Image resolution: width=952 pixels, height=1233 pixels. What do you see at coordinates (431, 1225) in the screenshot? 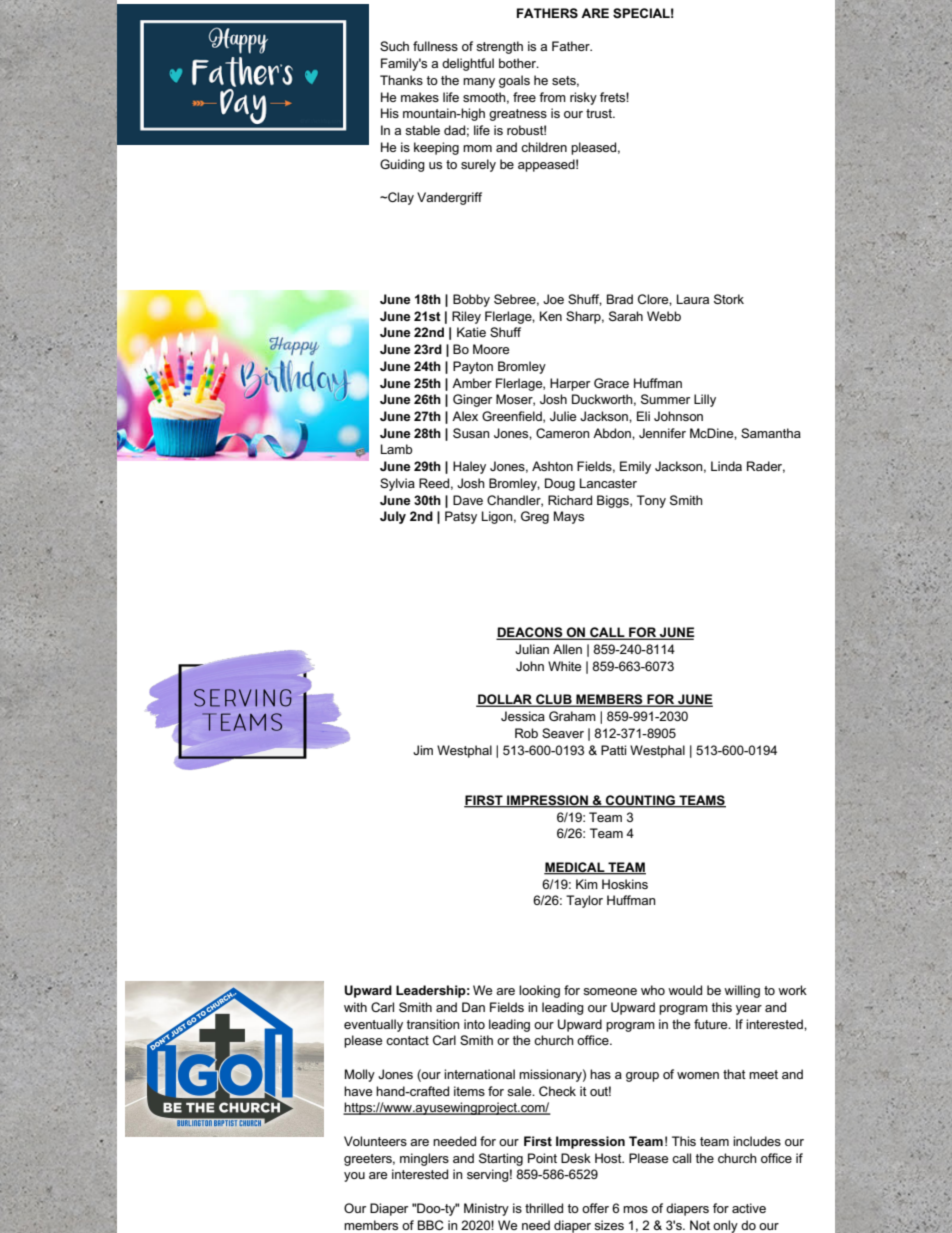
I see `BBC` at bounding box center [431, 1225].
